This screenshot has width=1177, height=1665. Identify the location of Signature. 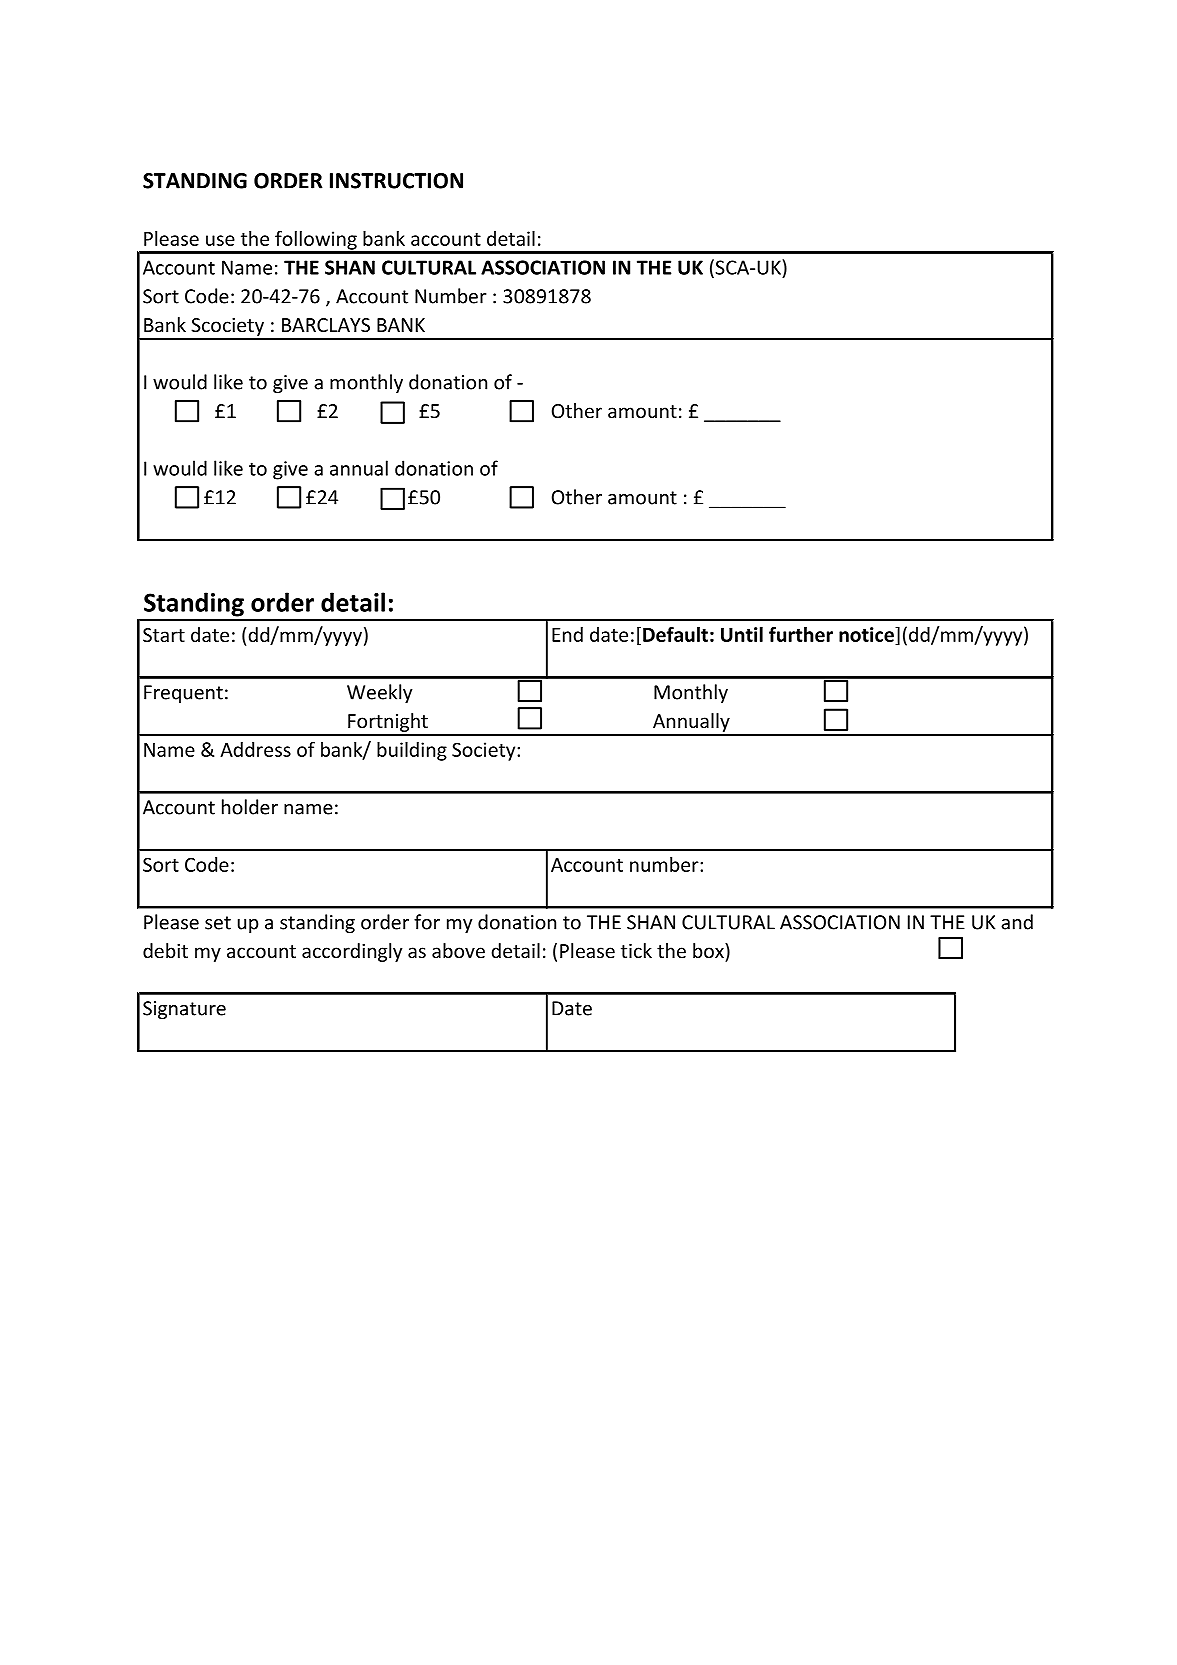
(184, 1010).
